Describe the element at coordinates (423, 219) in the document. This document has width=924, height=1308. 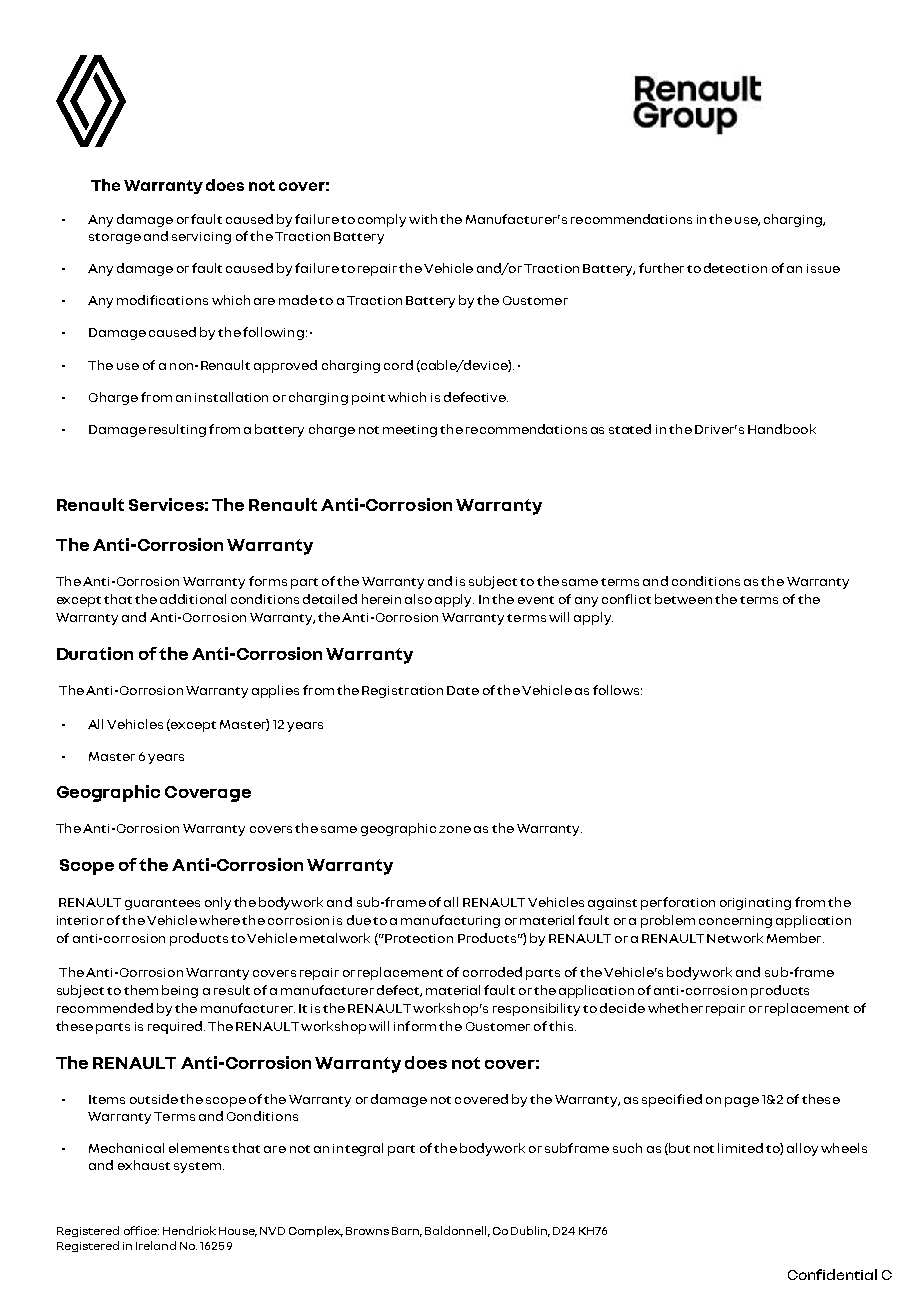
I see `with` at that location.
